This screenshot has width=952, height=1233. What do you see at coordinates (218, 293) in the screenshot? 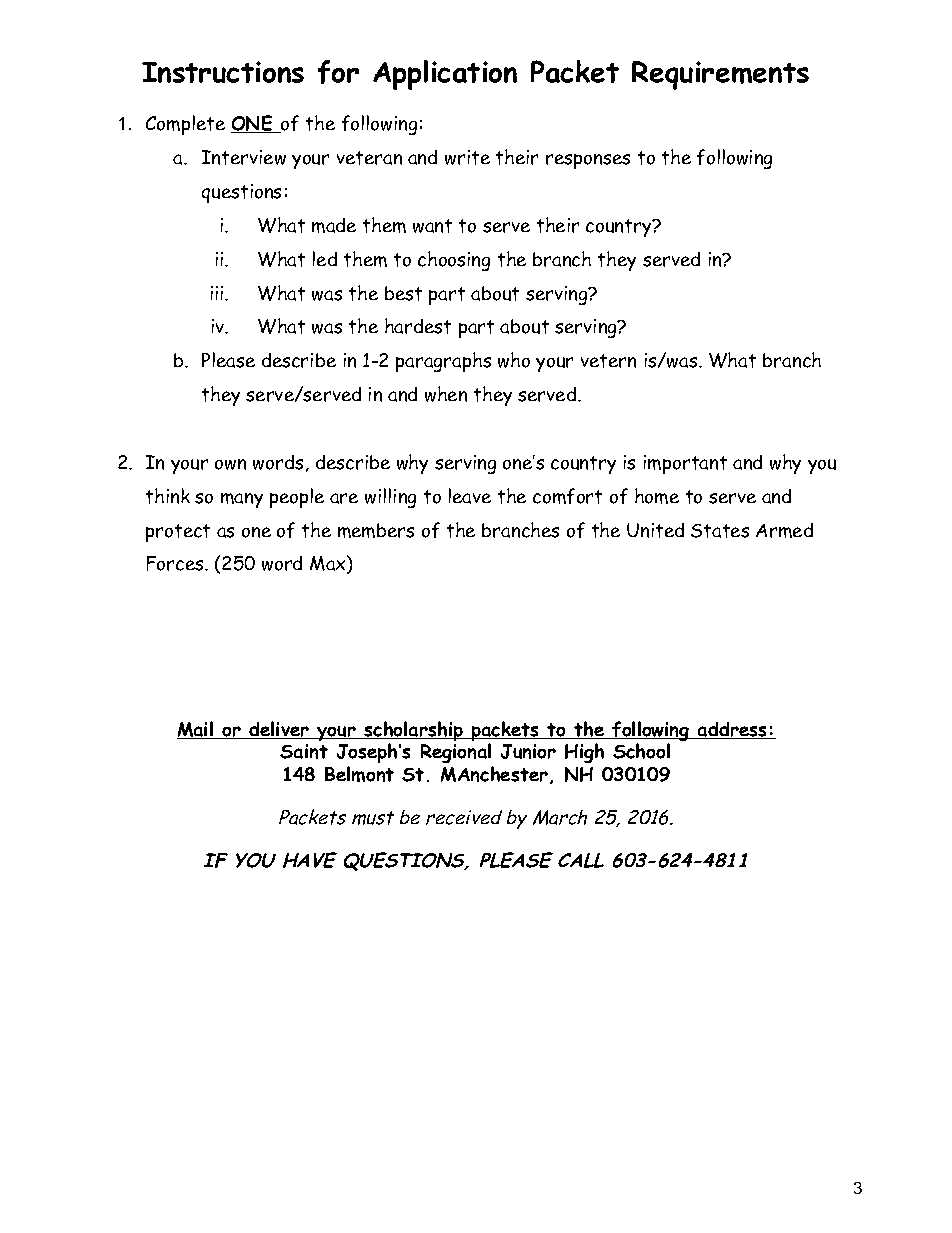
I see `iii` at bounding box center [218, 293].
